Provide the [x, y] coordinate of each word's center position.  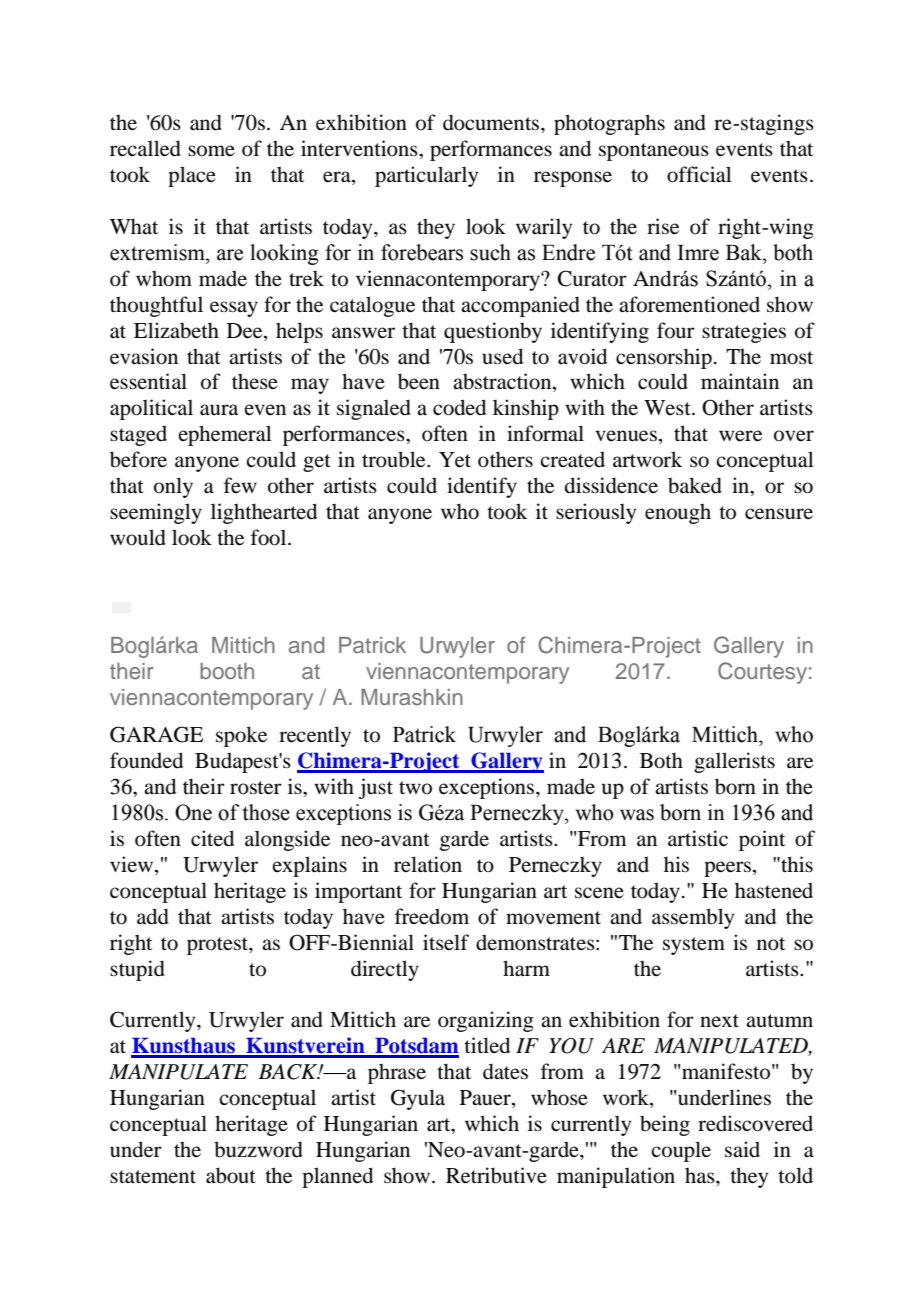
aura [219, 409]
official [699, 174]
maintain [740, 381]
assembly [693, 918]
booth [227, 671]
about [231, 1175]
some [211, 151]
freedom [432, 916]
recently [315, 736]
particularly [426, 176]
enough [678, 514]
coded [459, 407]
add [153, 916]
